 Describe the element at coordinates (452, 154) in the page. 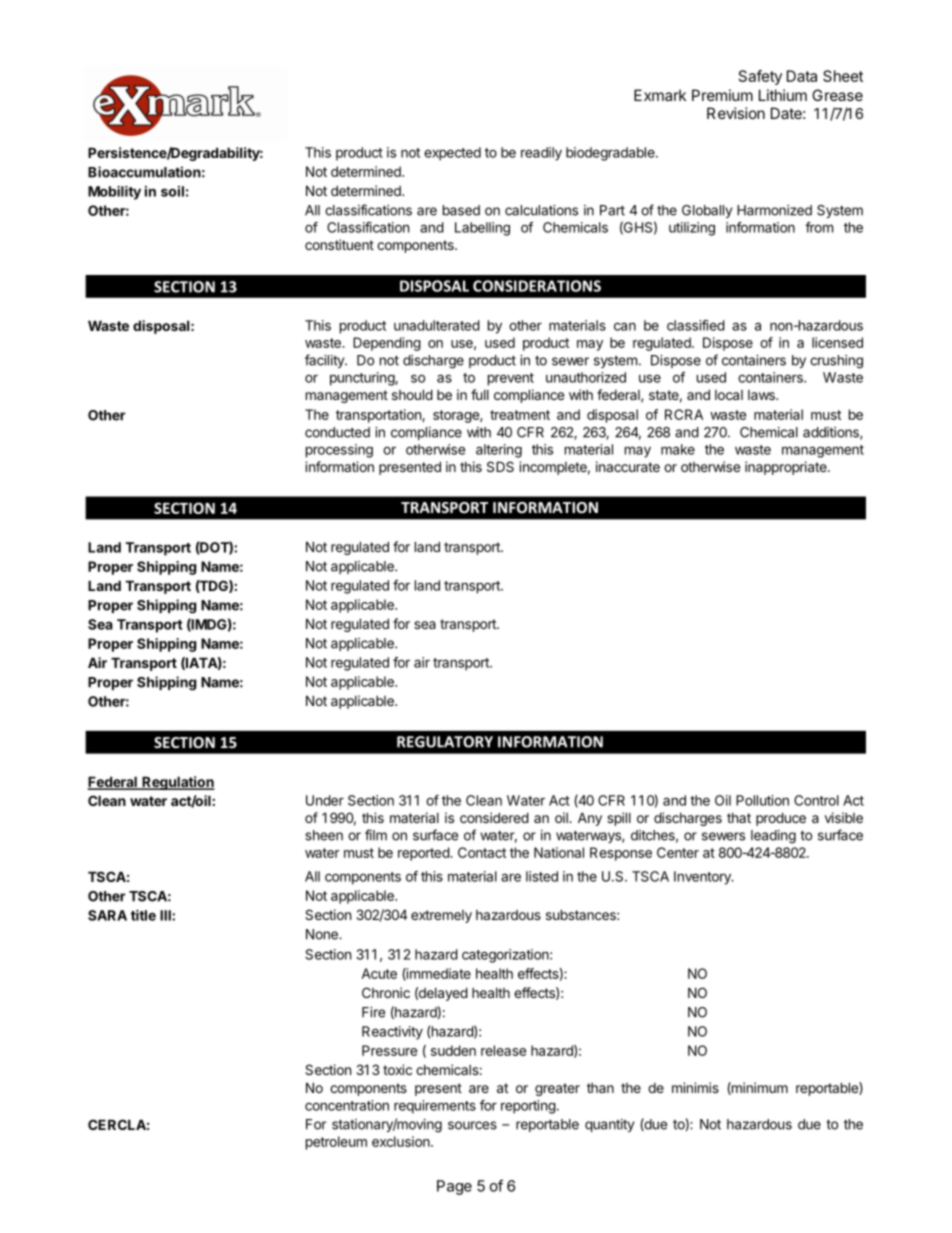

I see `expected` at that location.
